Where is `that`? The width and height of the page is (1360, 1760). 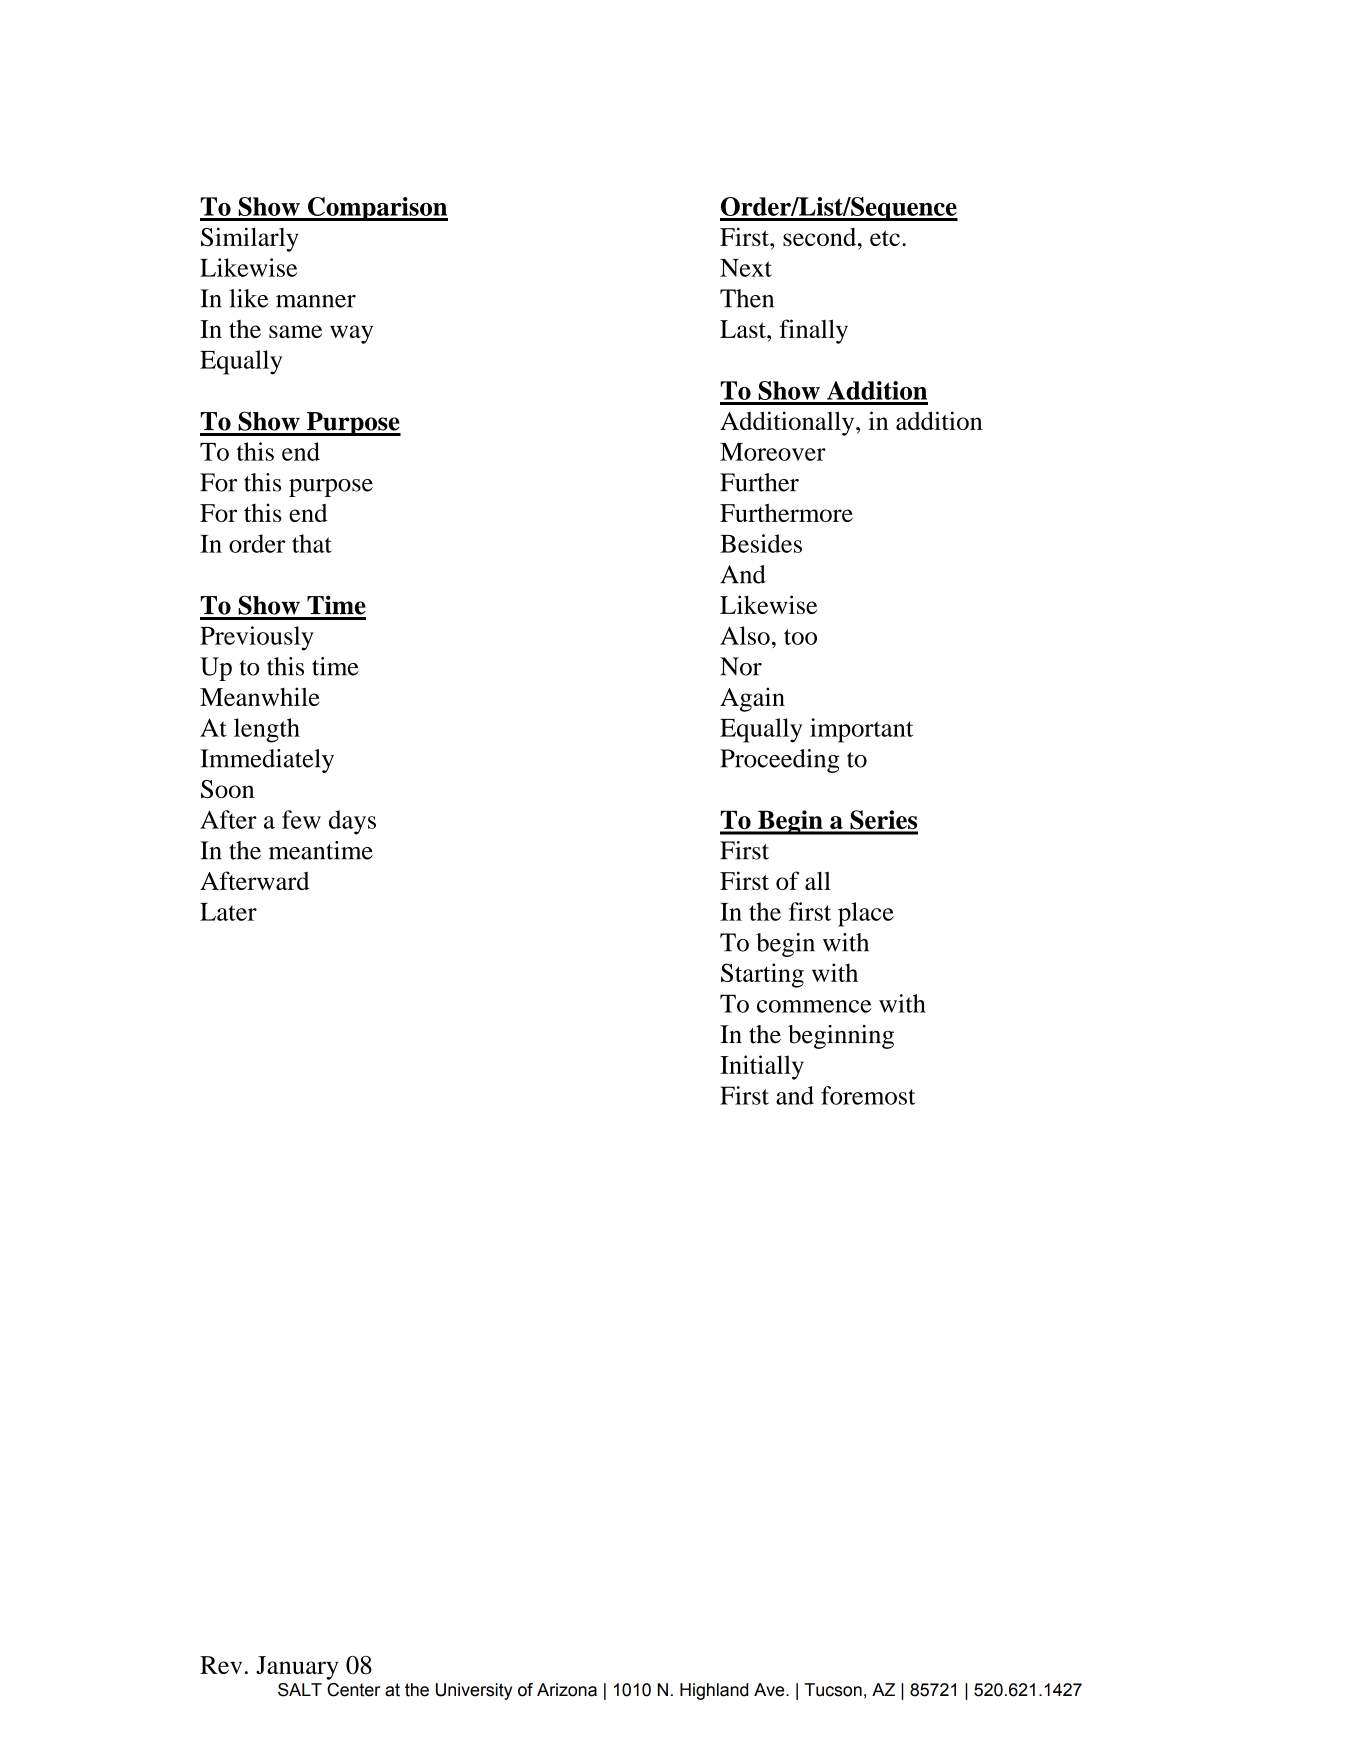
that is located at coordinates (312, 543).
